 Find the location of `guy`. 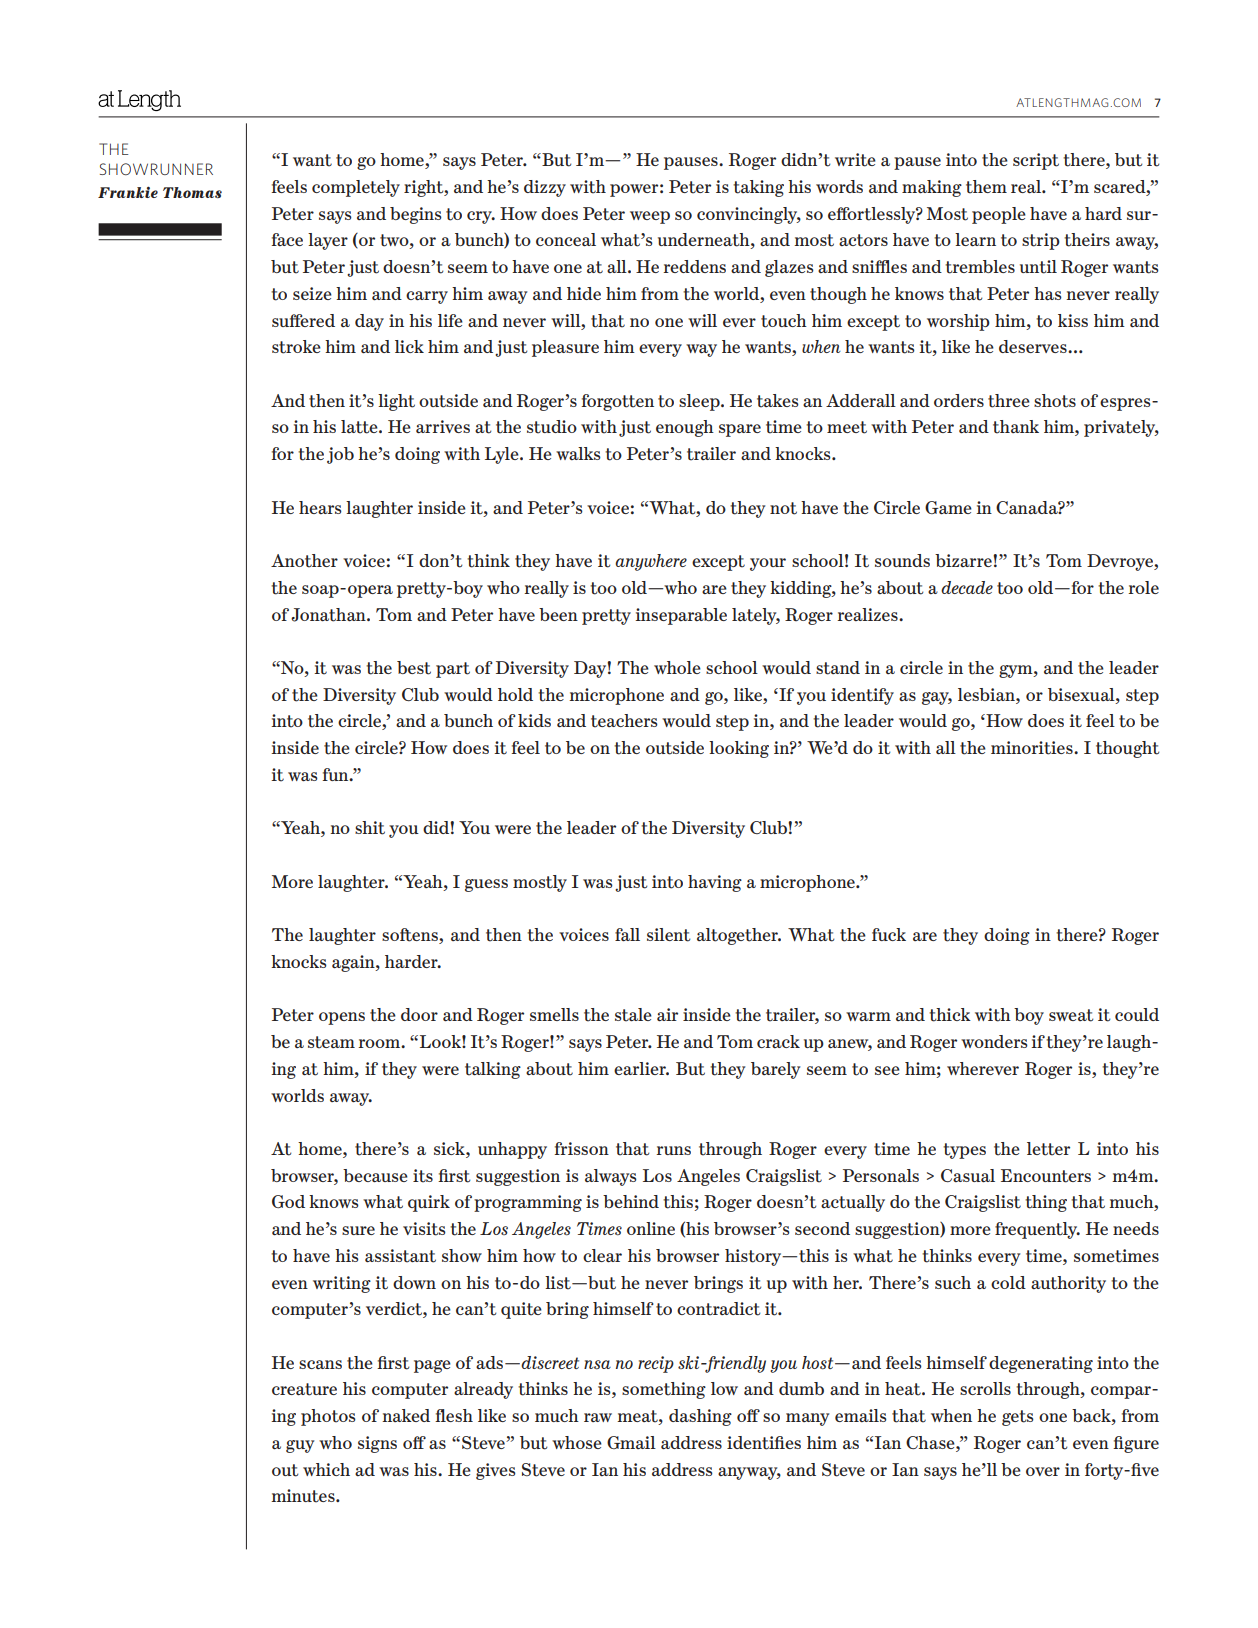

guy is located at coordinates (300, 1446).
